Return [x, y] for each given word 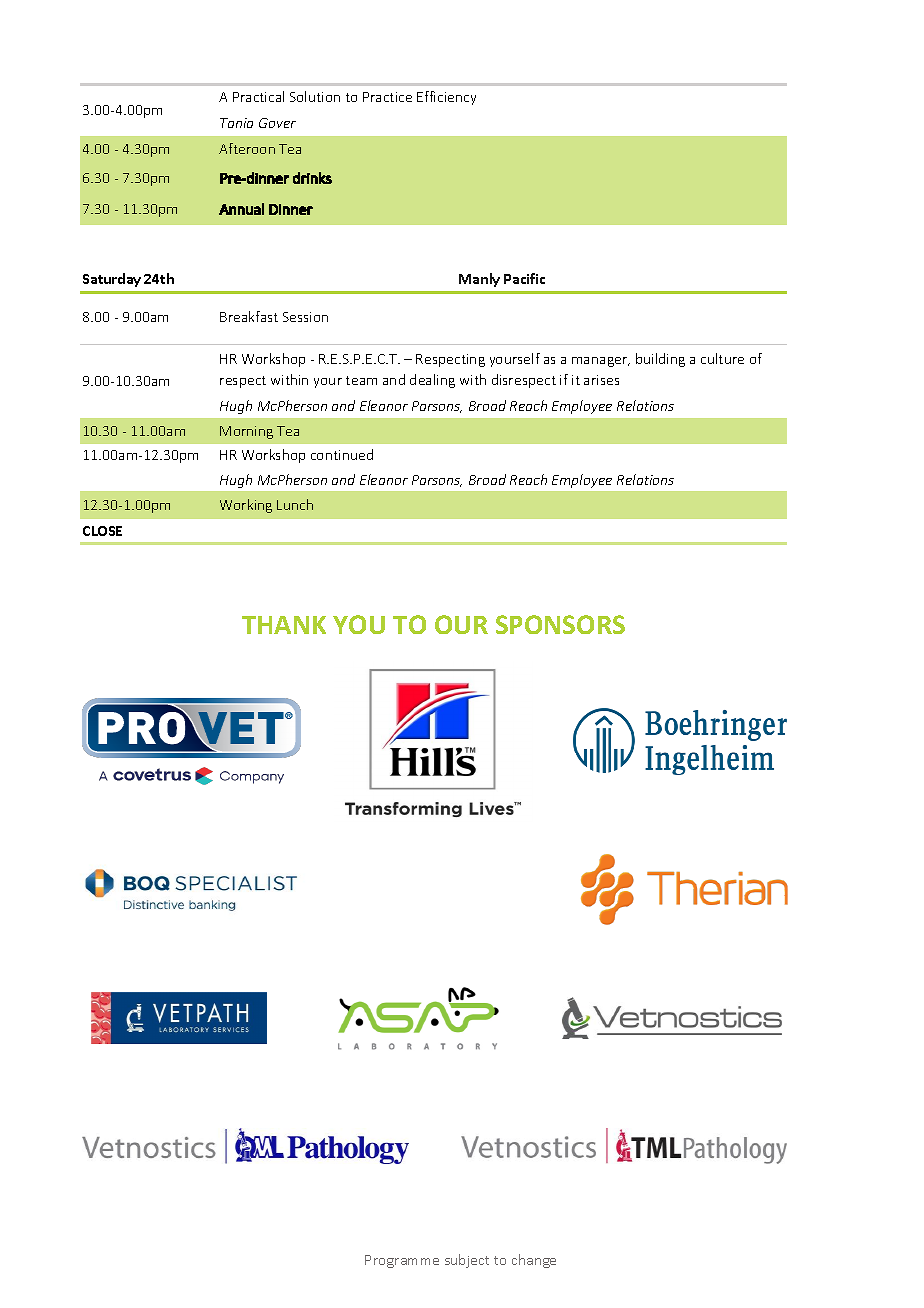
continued [342, 454]
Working [246, 506]
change [534, 1261]
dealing [432, 381]
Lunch [295, 504]
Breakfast [249, 316]
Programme [402, 1261]
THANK [284, 625]
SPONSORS [560, 624]
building [660, 360]
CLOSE [102, 531]
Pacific [524, 278]
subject [467, 1261]
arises [601, 380]
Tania [236, 123]
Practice [387, 97]
